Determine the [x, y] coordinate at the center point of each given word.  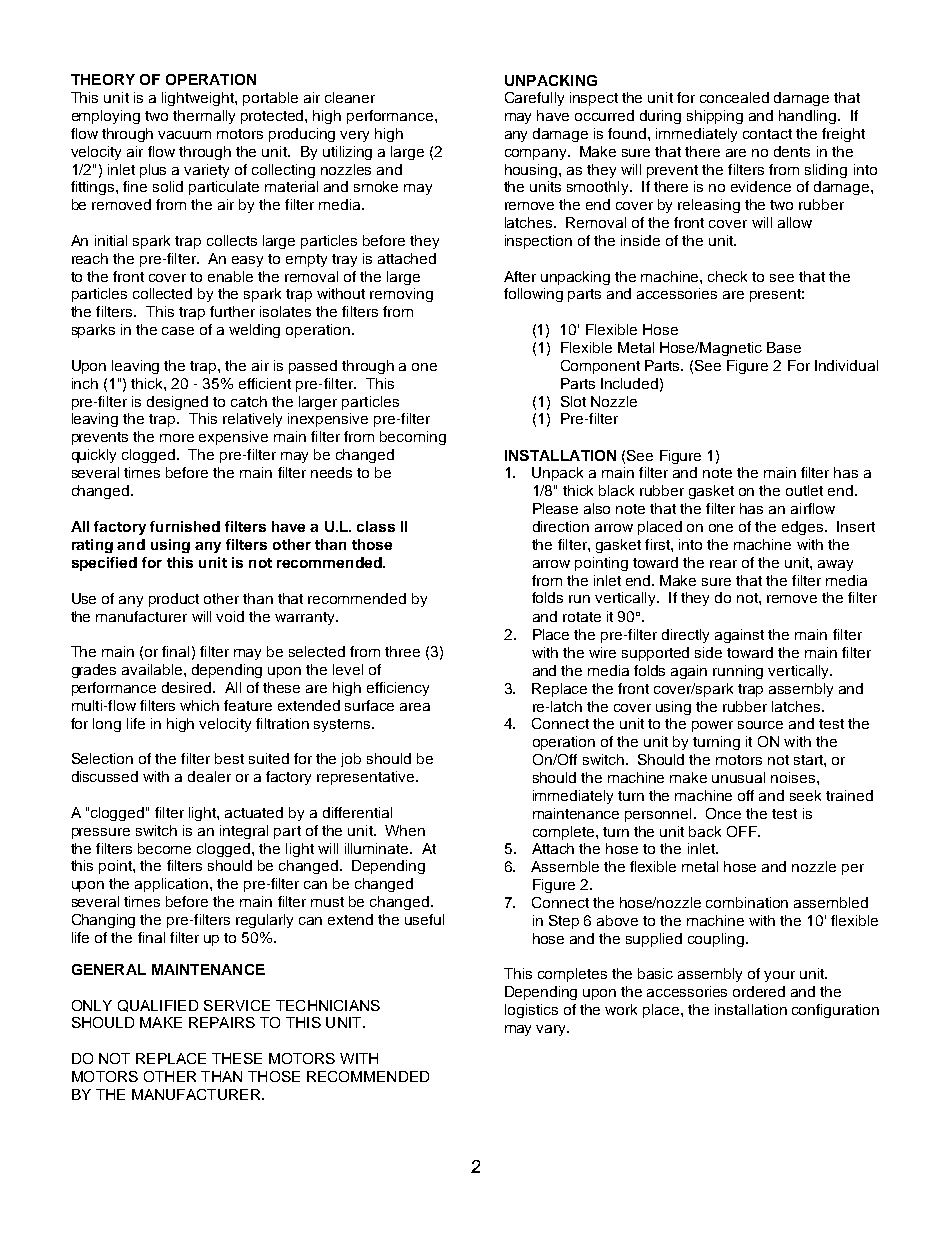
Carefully [534, 99]
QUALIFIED [158, 1006]
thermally [204, 117]
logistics [531, 1011]
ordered [759, 991]
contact [767, 134]
